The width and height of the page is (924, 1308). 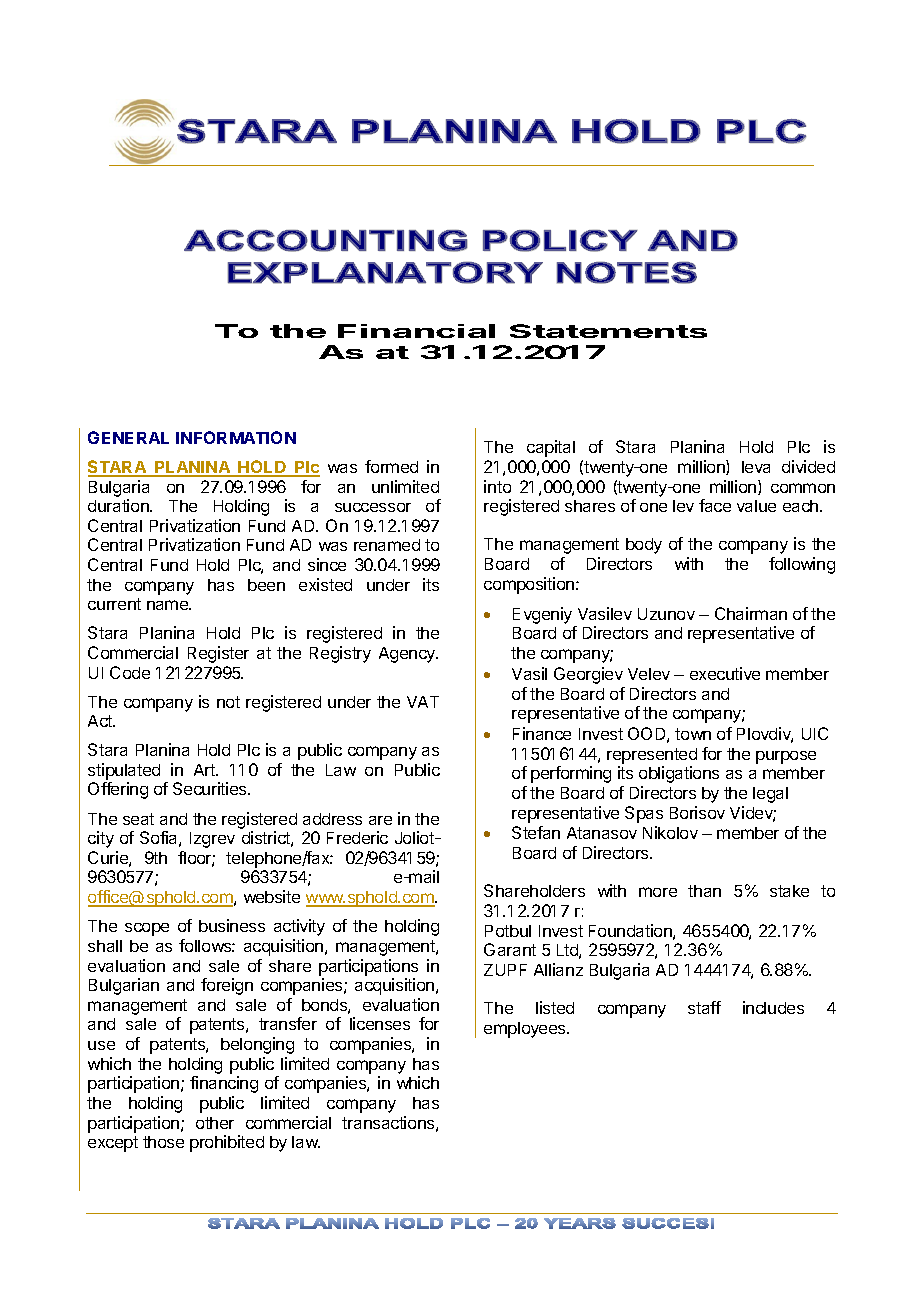 What do you see at coordinates (228, 702) in the page?
I see `not` at bounding box center [228, 702].
